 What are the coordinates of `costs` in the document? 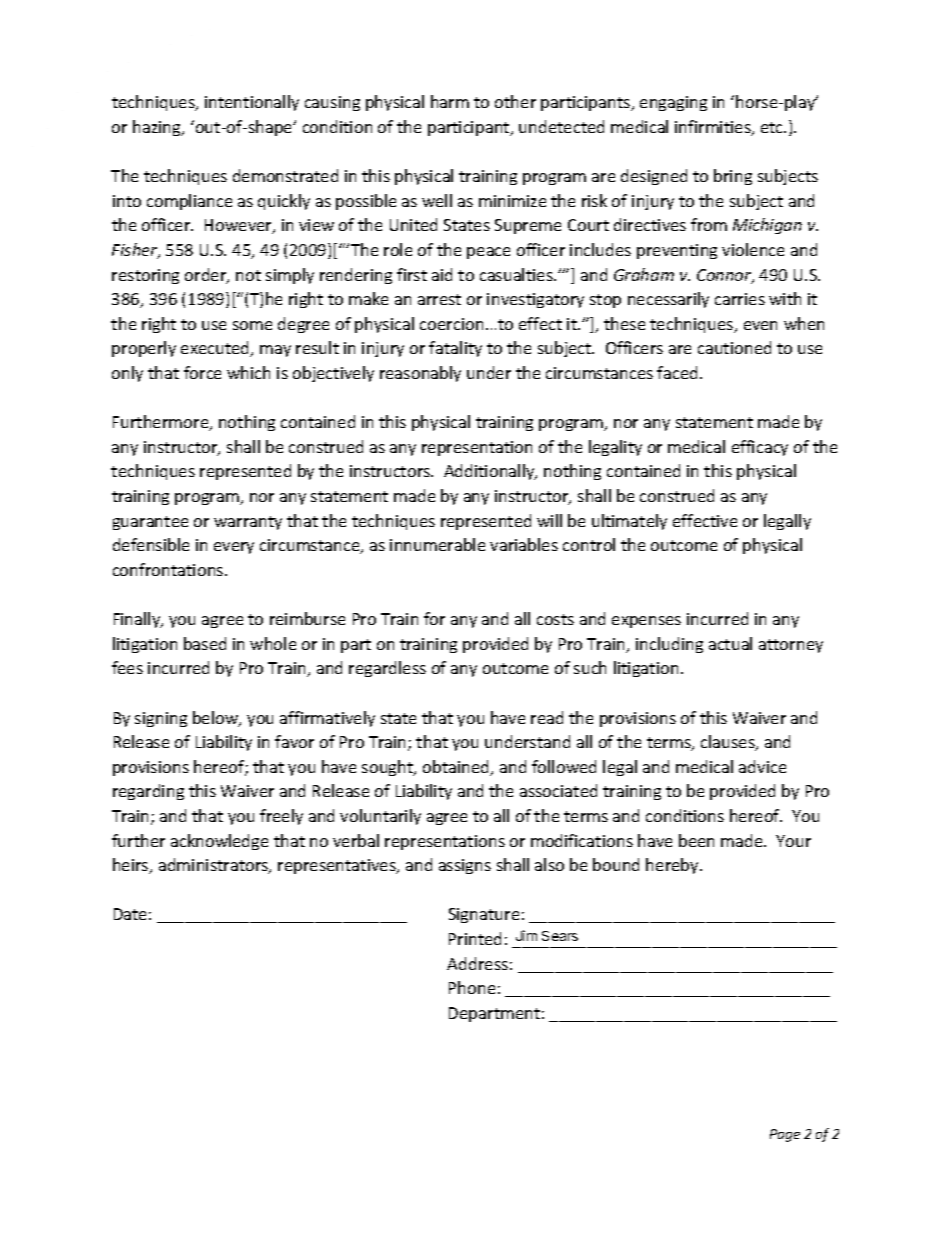 It's located at (555, 619).
